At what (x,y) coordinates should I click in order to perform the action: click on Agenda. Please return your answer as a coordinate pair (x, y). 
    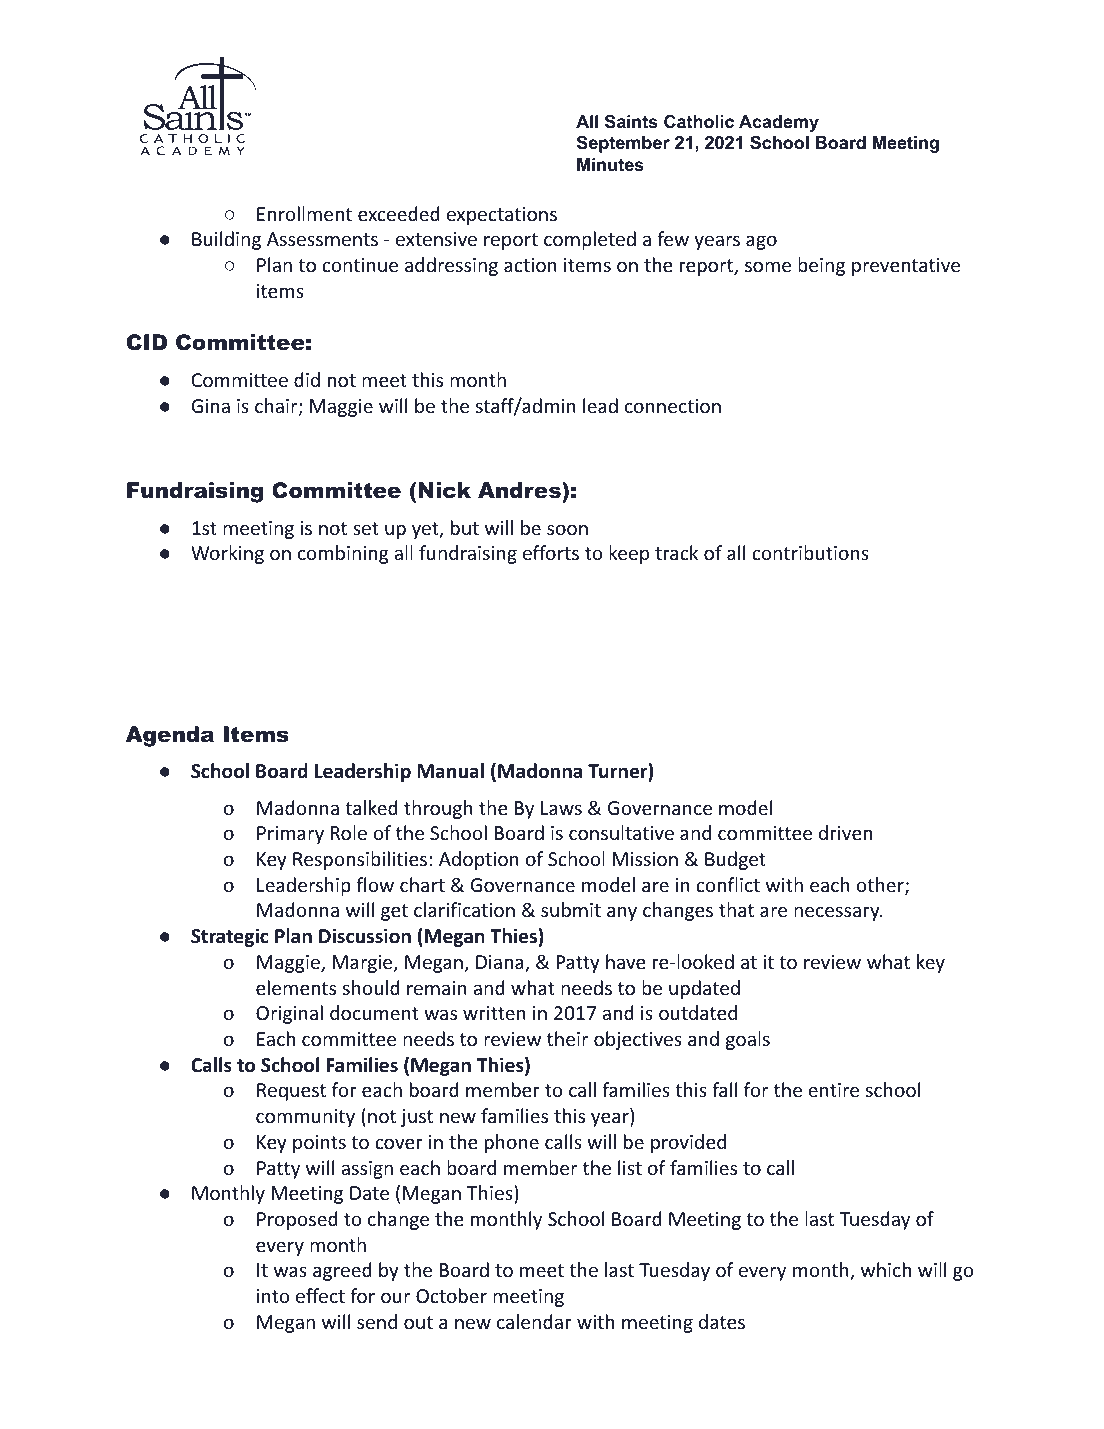
    Looking at the image, I should click on (170, 736).
